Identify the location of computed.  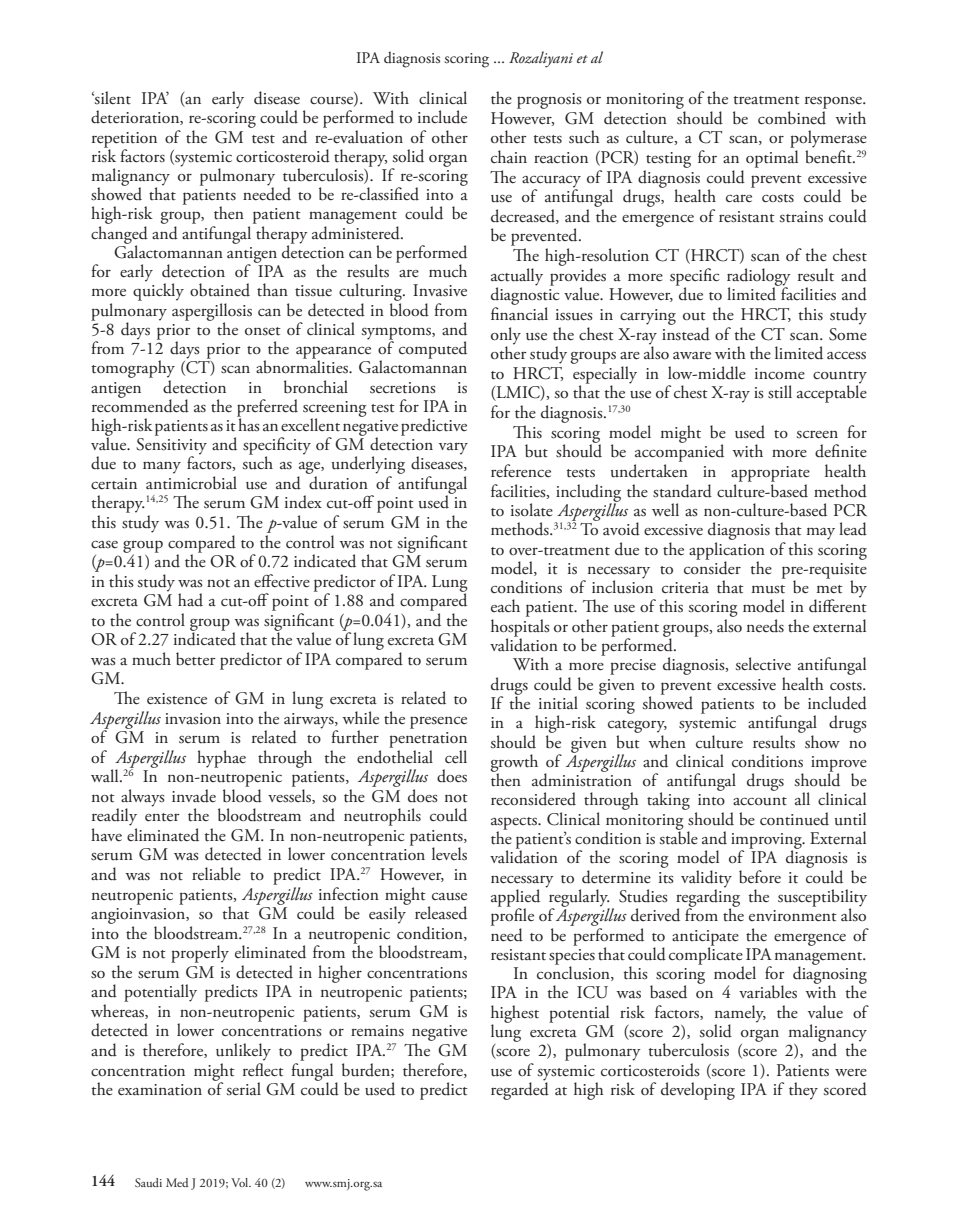
(433, 350).
